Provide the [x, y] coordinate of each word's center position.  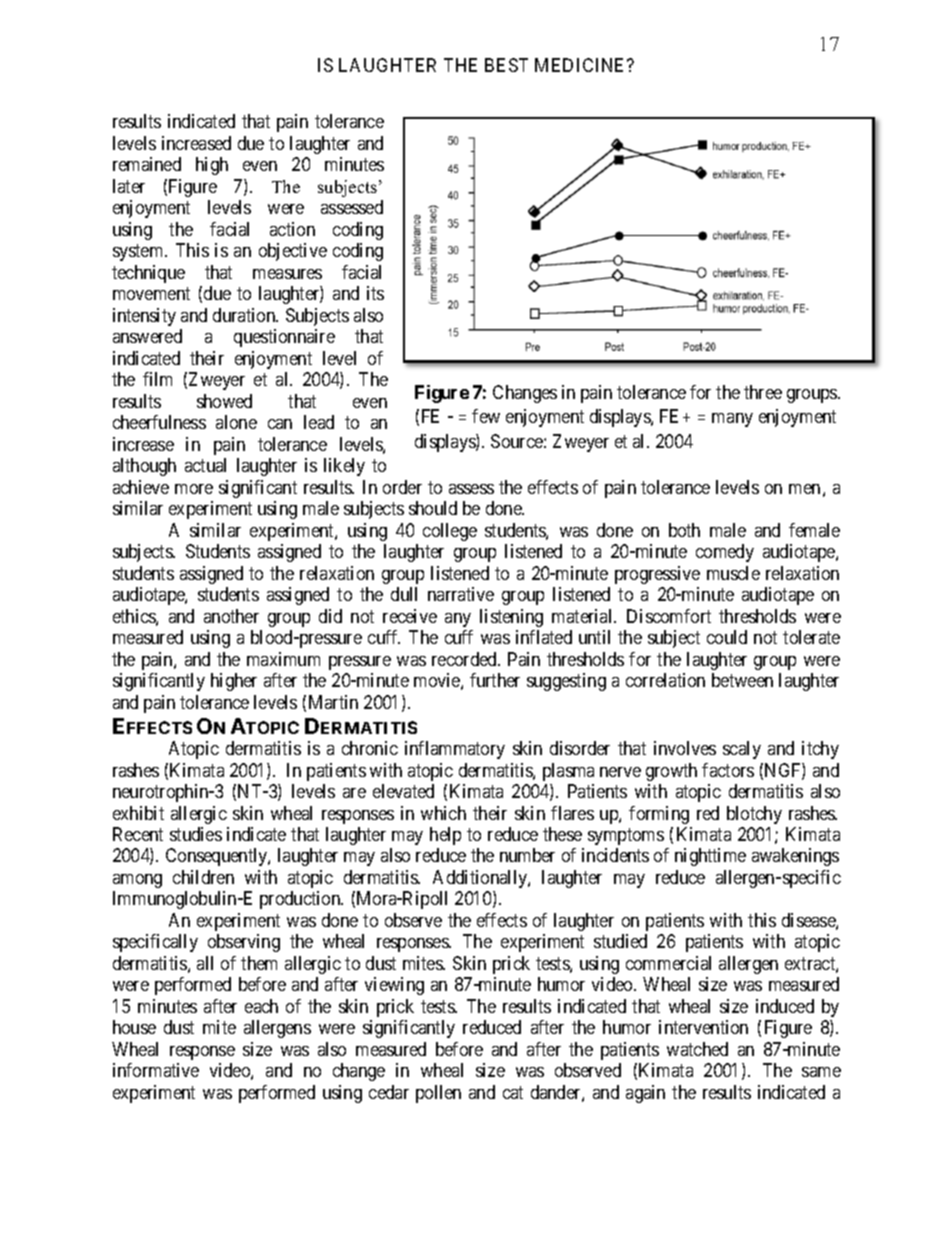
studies [196, 834]
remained [147, 164]
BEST [506, 65]
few [486, 416]
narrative [461, 594]
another [231, 616]
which [443, 813]
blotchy [754, 815]
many [732, 420]
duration [245, 315]
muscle [733, 573]
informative [156, 1070]
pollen [438, 1094]
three [763, 392]
